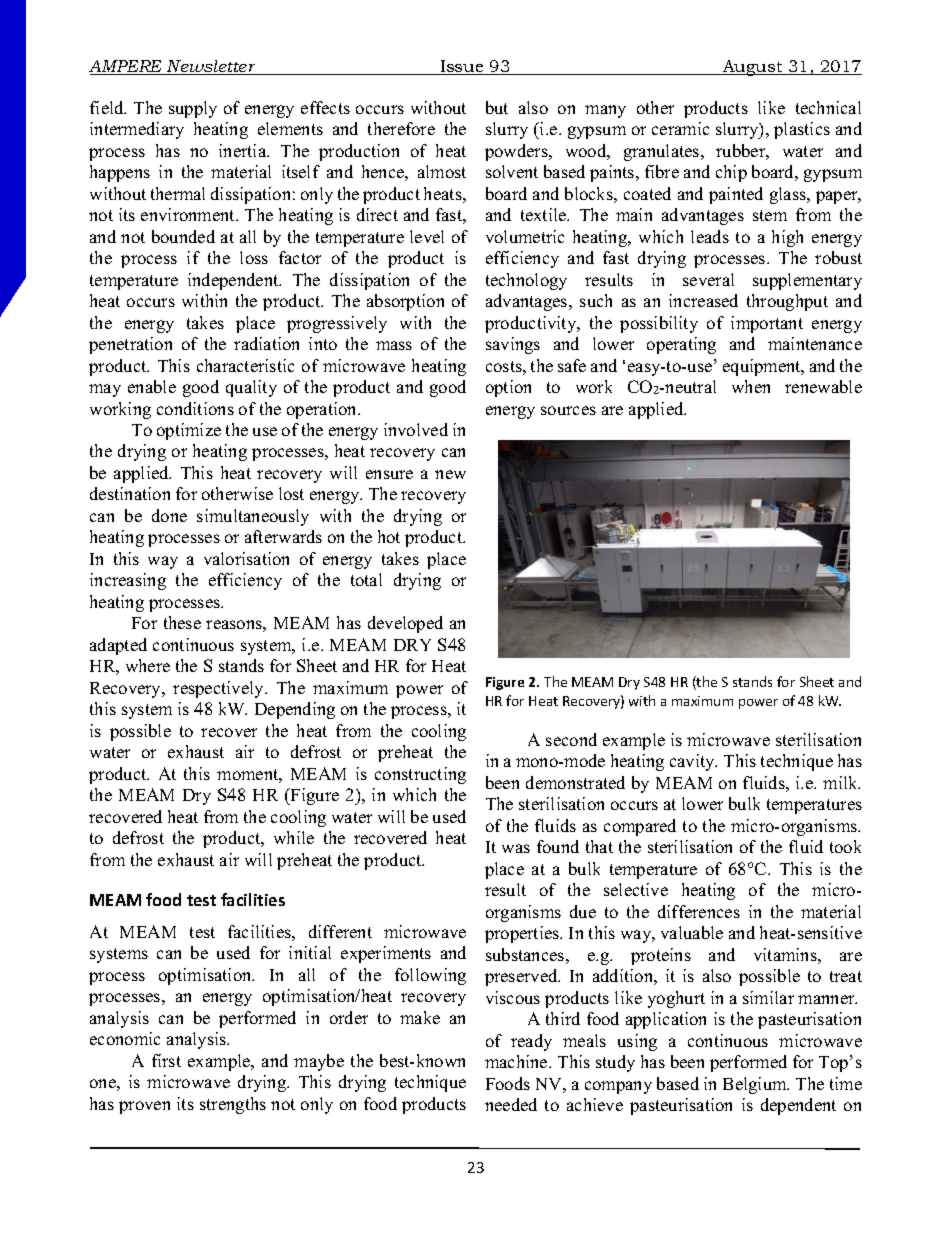 The image size is (952, 1233). Describe the element at coordinates (182, 622) in the screenshot. I see `these` at that location.
